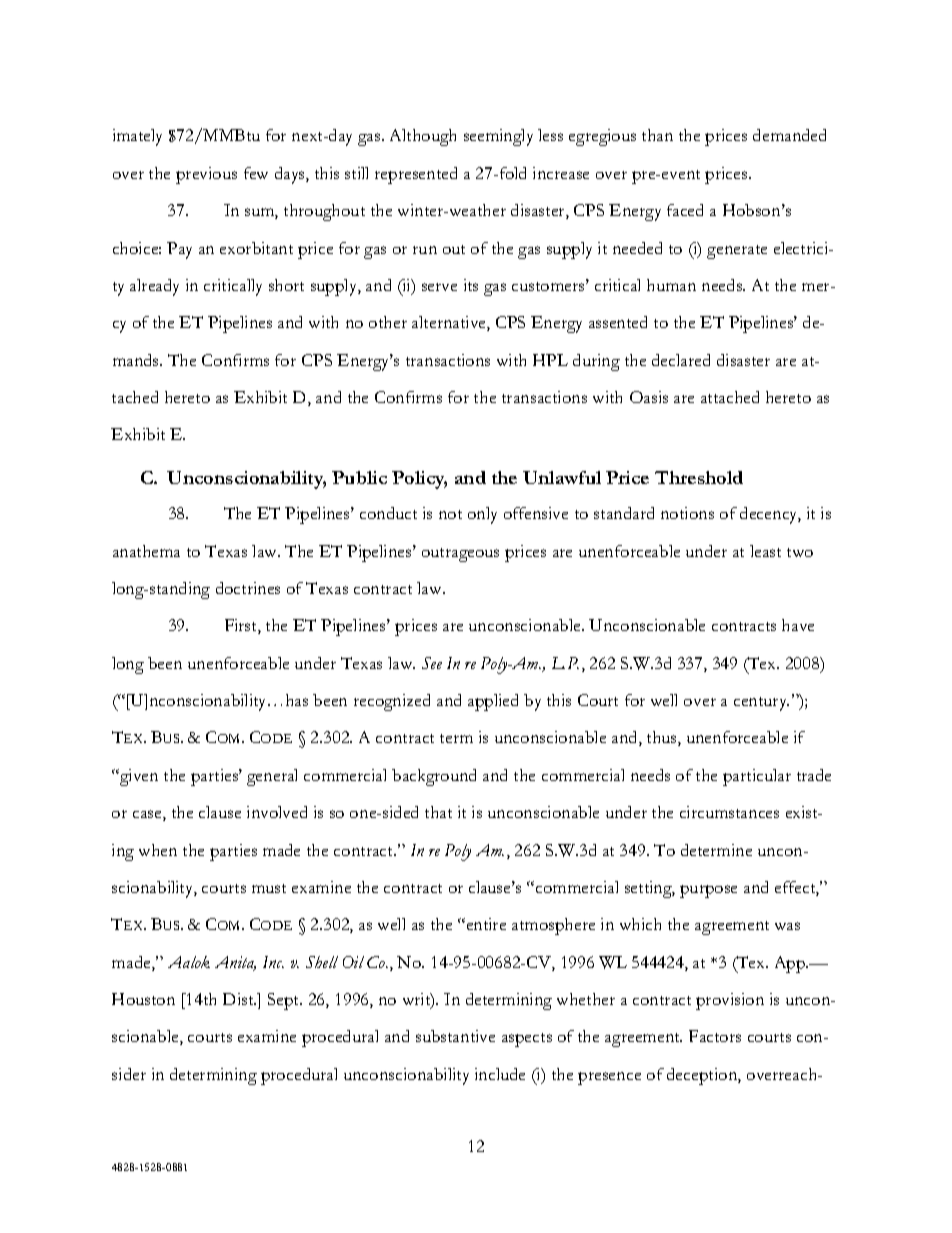  I want to click on previous, so click(206, 175).
